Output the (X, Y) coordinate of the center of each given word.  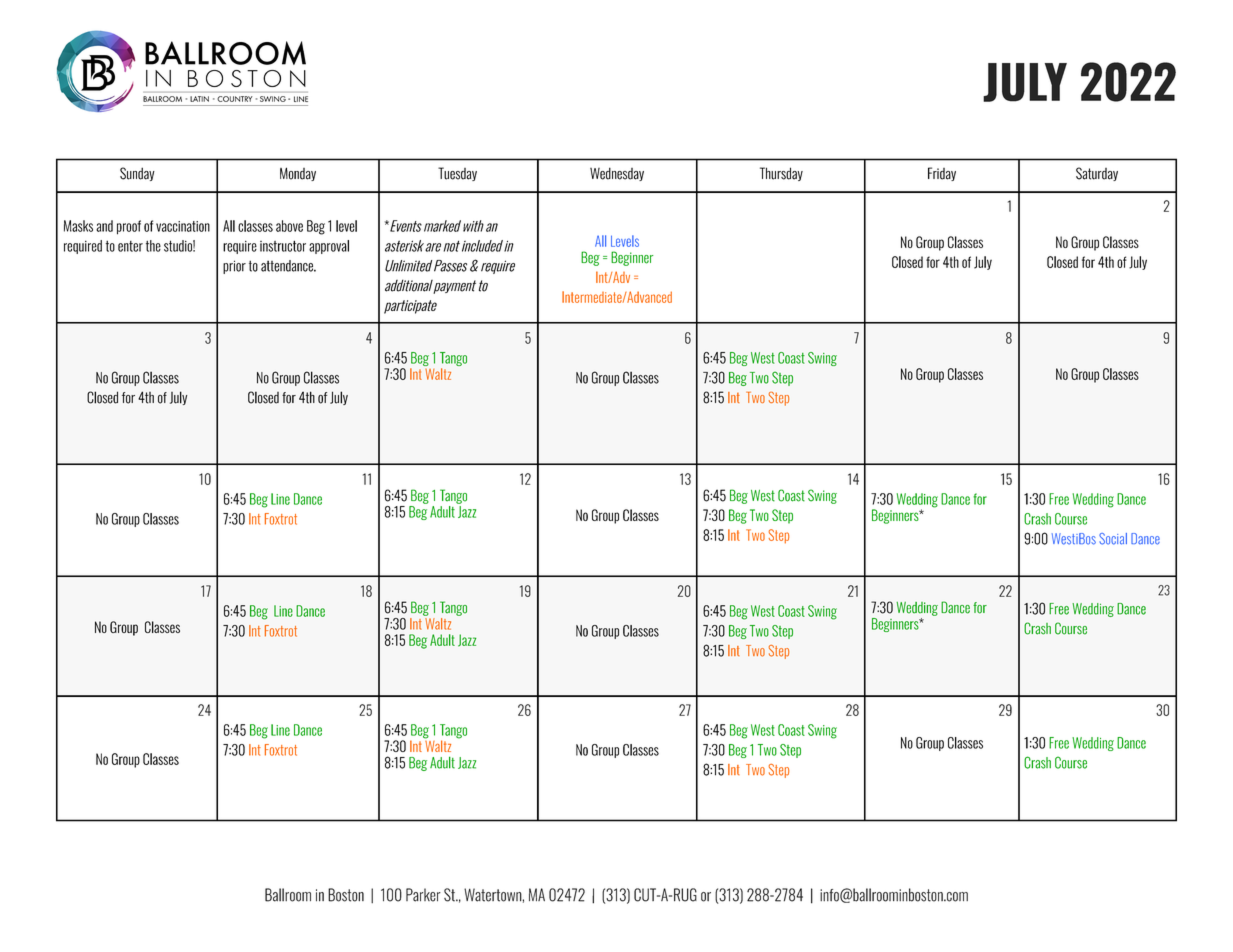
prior (234, 267)
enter (130, 246)
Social (1113, 539)
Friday (942, 174)
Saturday (1097, 174)
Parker (423, 895)
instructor (283, 246)
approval (329, 247)
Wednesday (617, 174)
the (153, 246)
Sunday (137, 174)
